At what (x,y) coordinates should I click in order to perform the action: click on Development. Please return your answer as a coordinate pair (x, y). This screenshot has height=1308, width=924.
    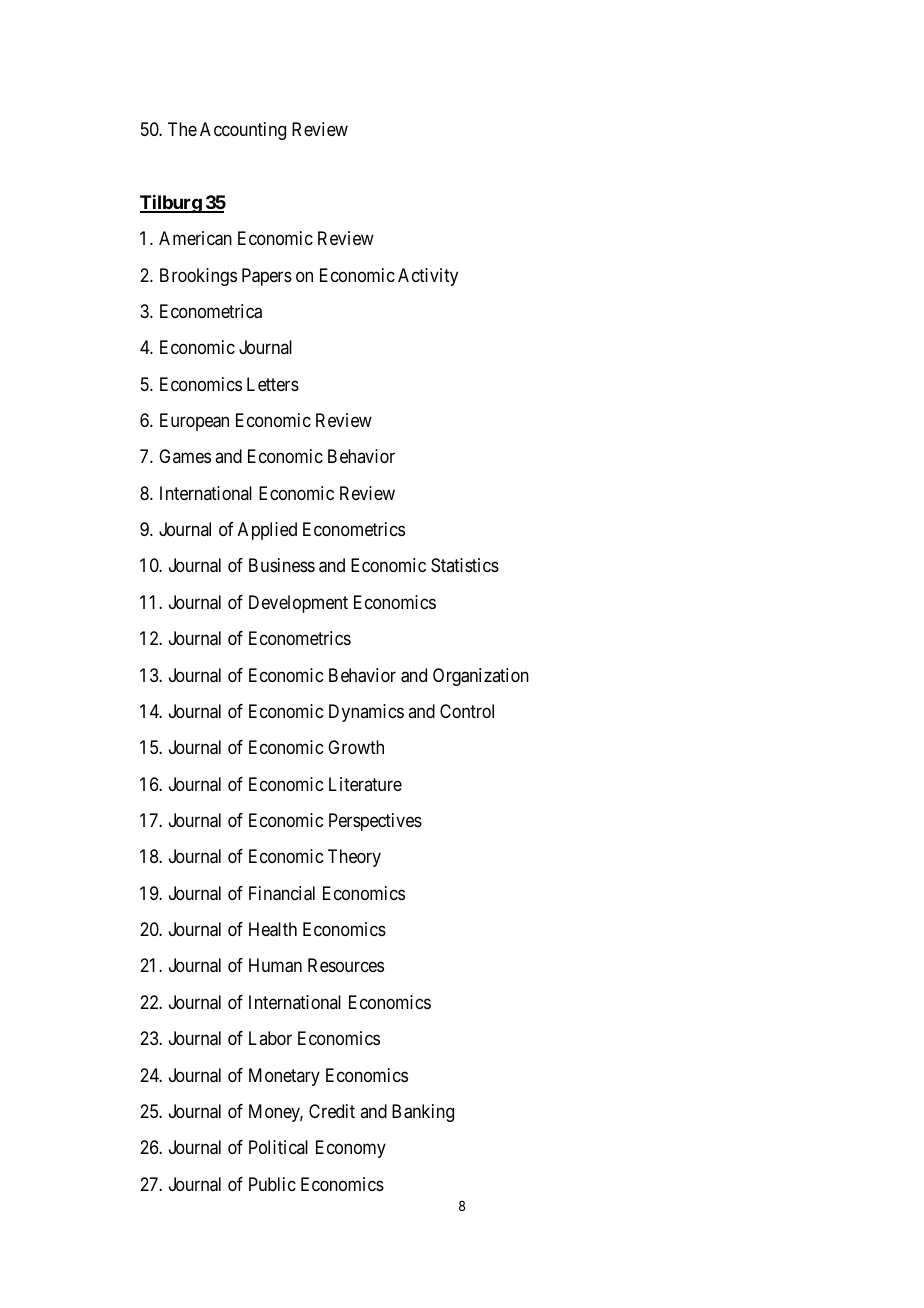
    Looking at the image, I should click on (298, 604).
